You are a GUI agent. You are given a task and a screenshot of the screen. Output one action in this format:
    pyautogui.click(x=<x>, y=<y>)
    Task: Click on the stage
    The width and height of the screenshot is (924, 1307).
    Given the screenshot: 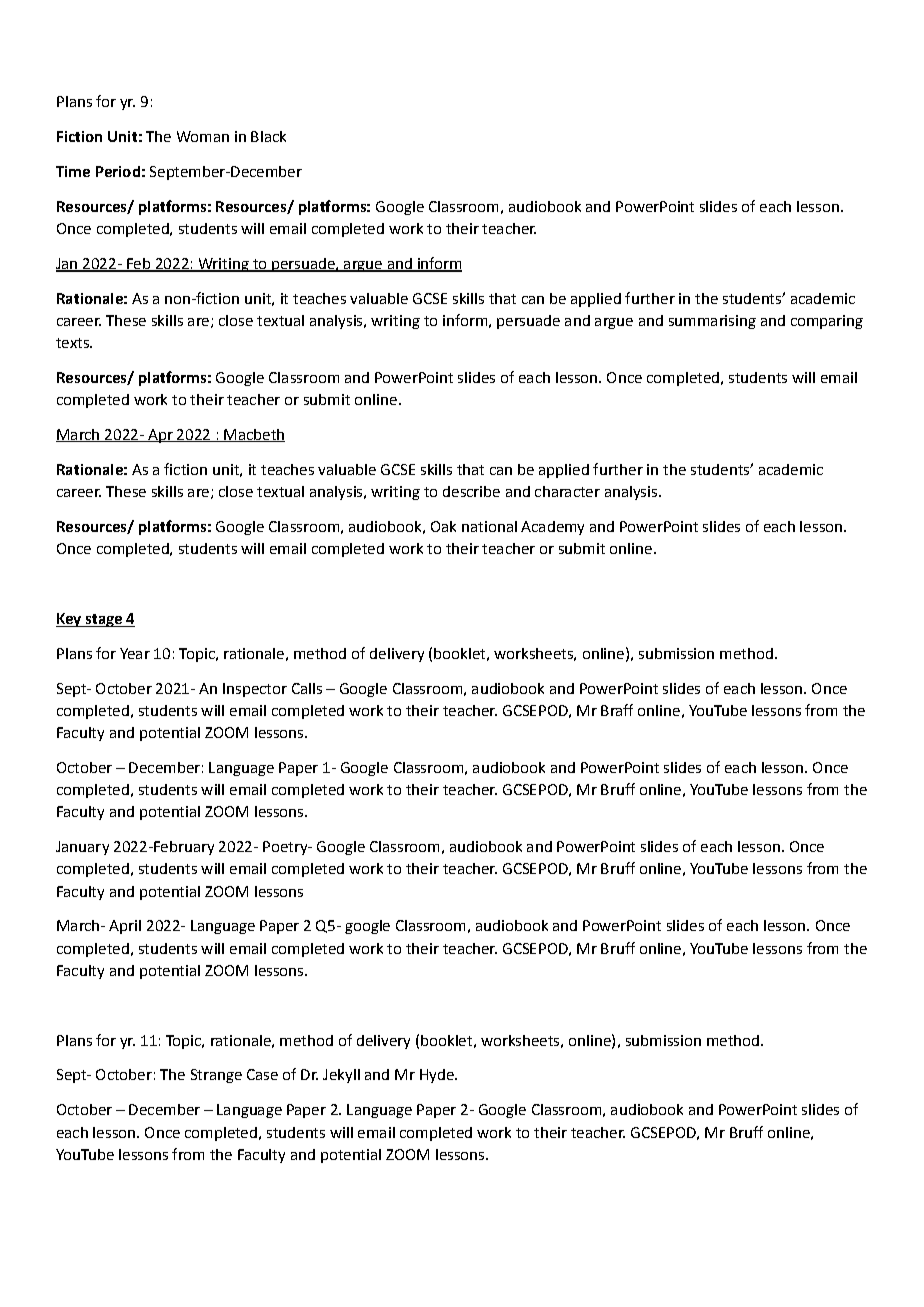 What is the action you would take?
    pyautogui.click(x=103, y=620)
